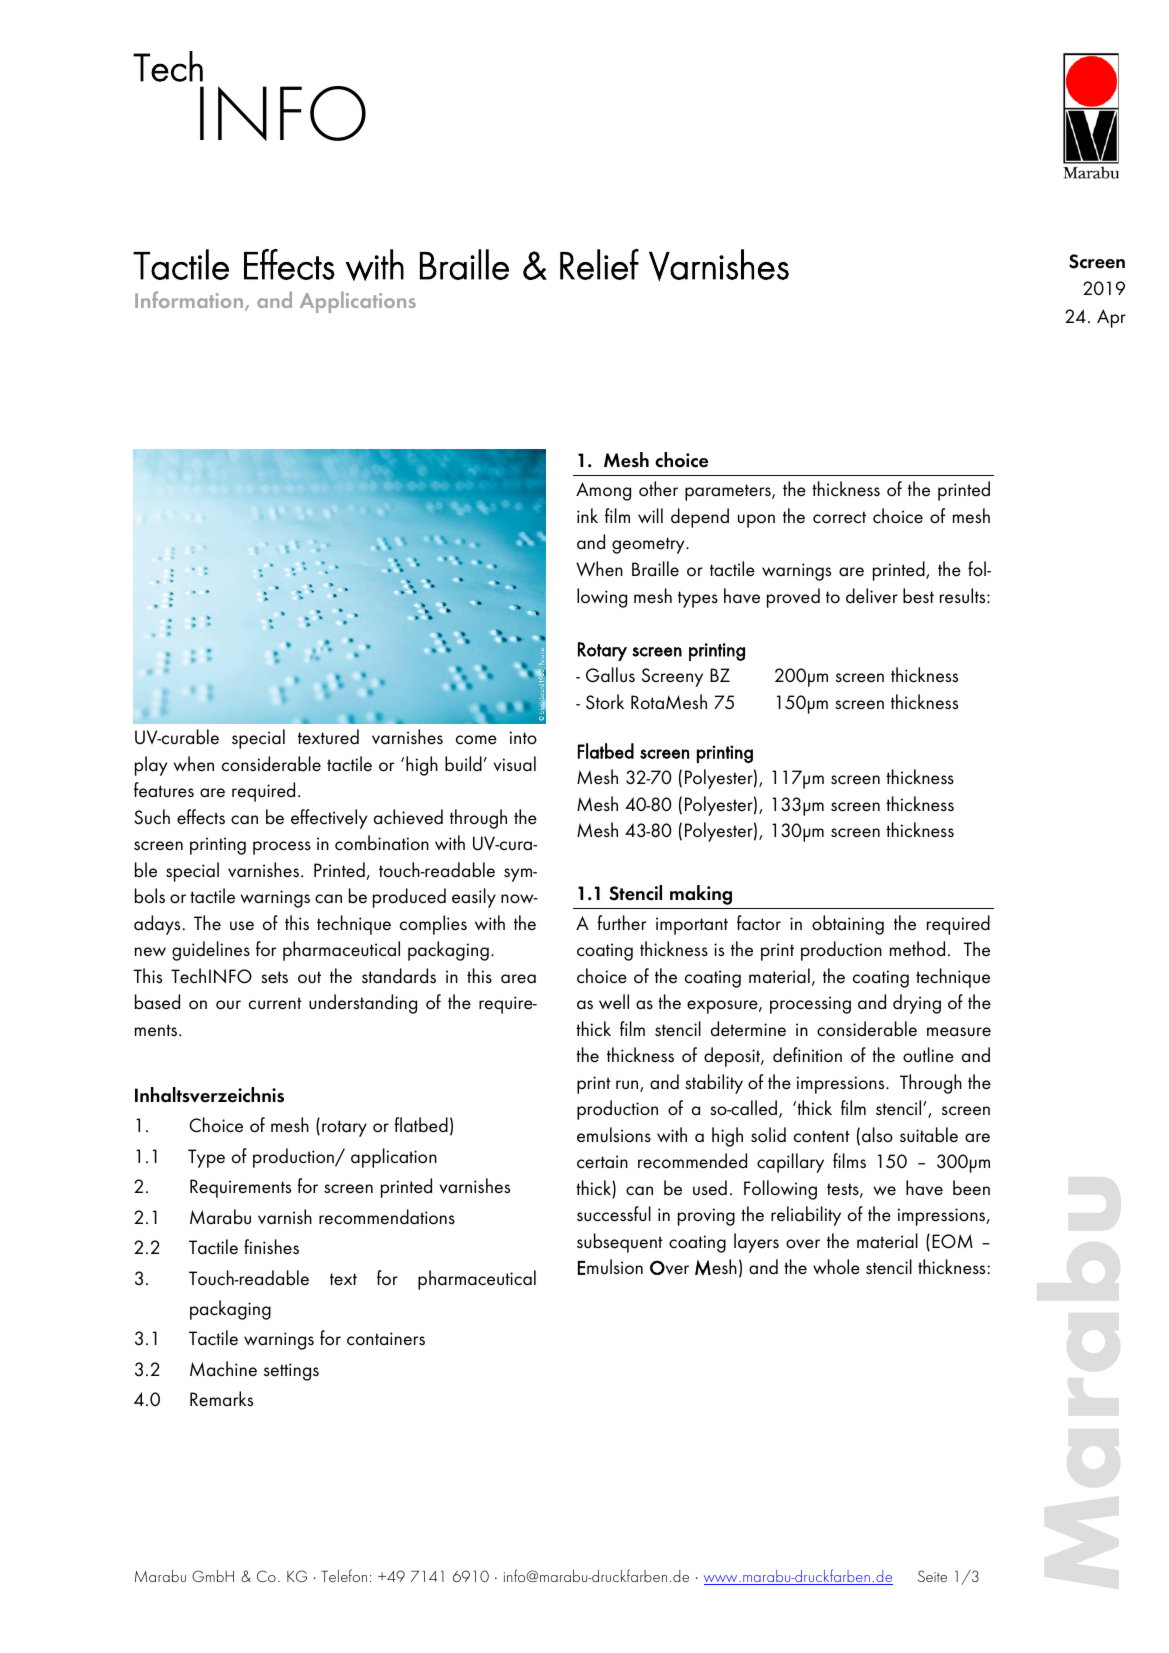 The width and height of the screenshot is (1169, 1653). I want to click on suitable, so click(929, 1135).
